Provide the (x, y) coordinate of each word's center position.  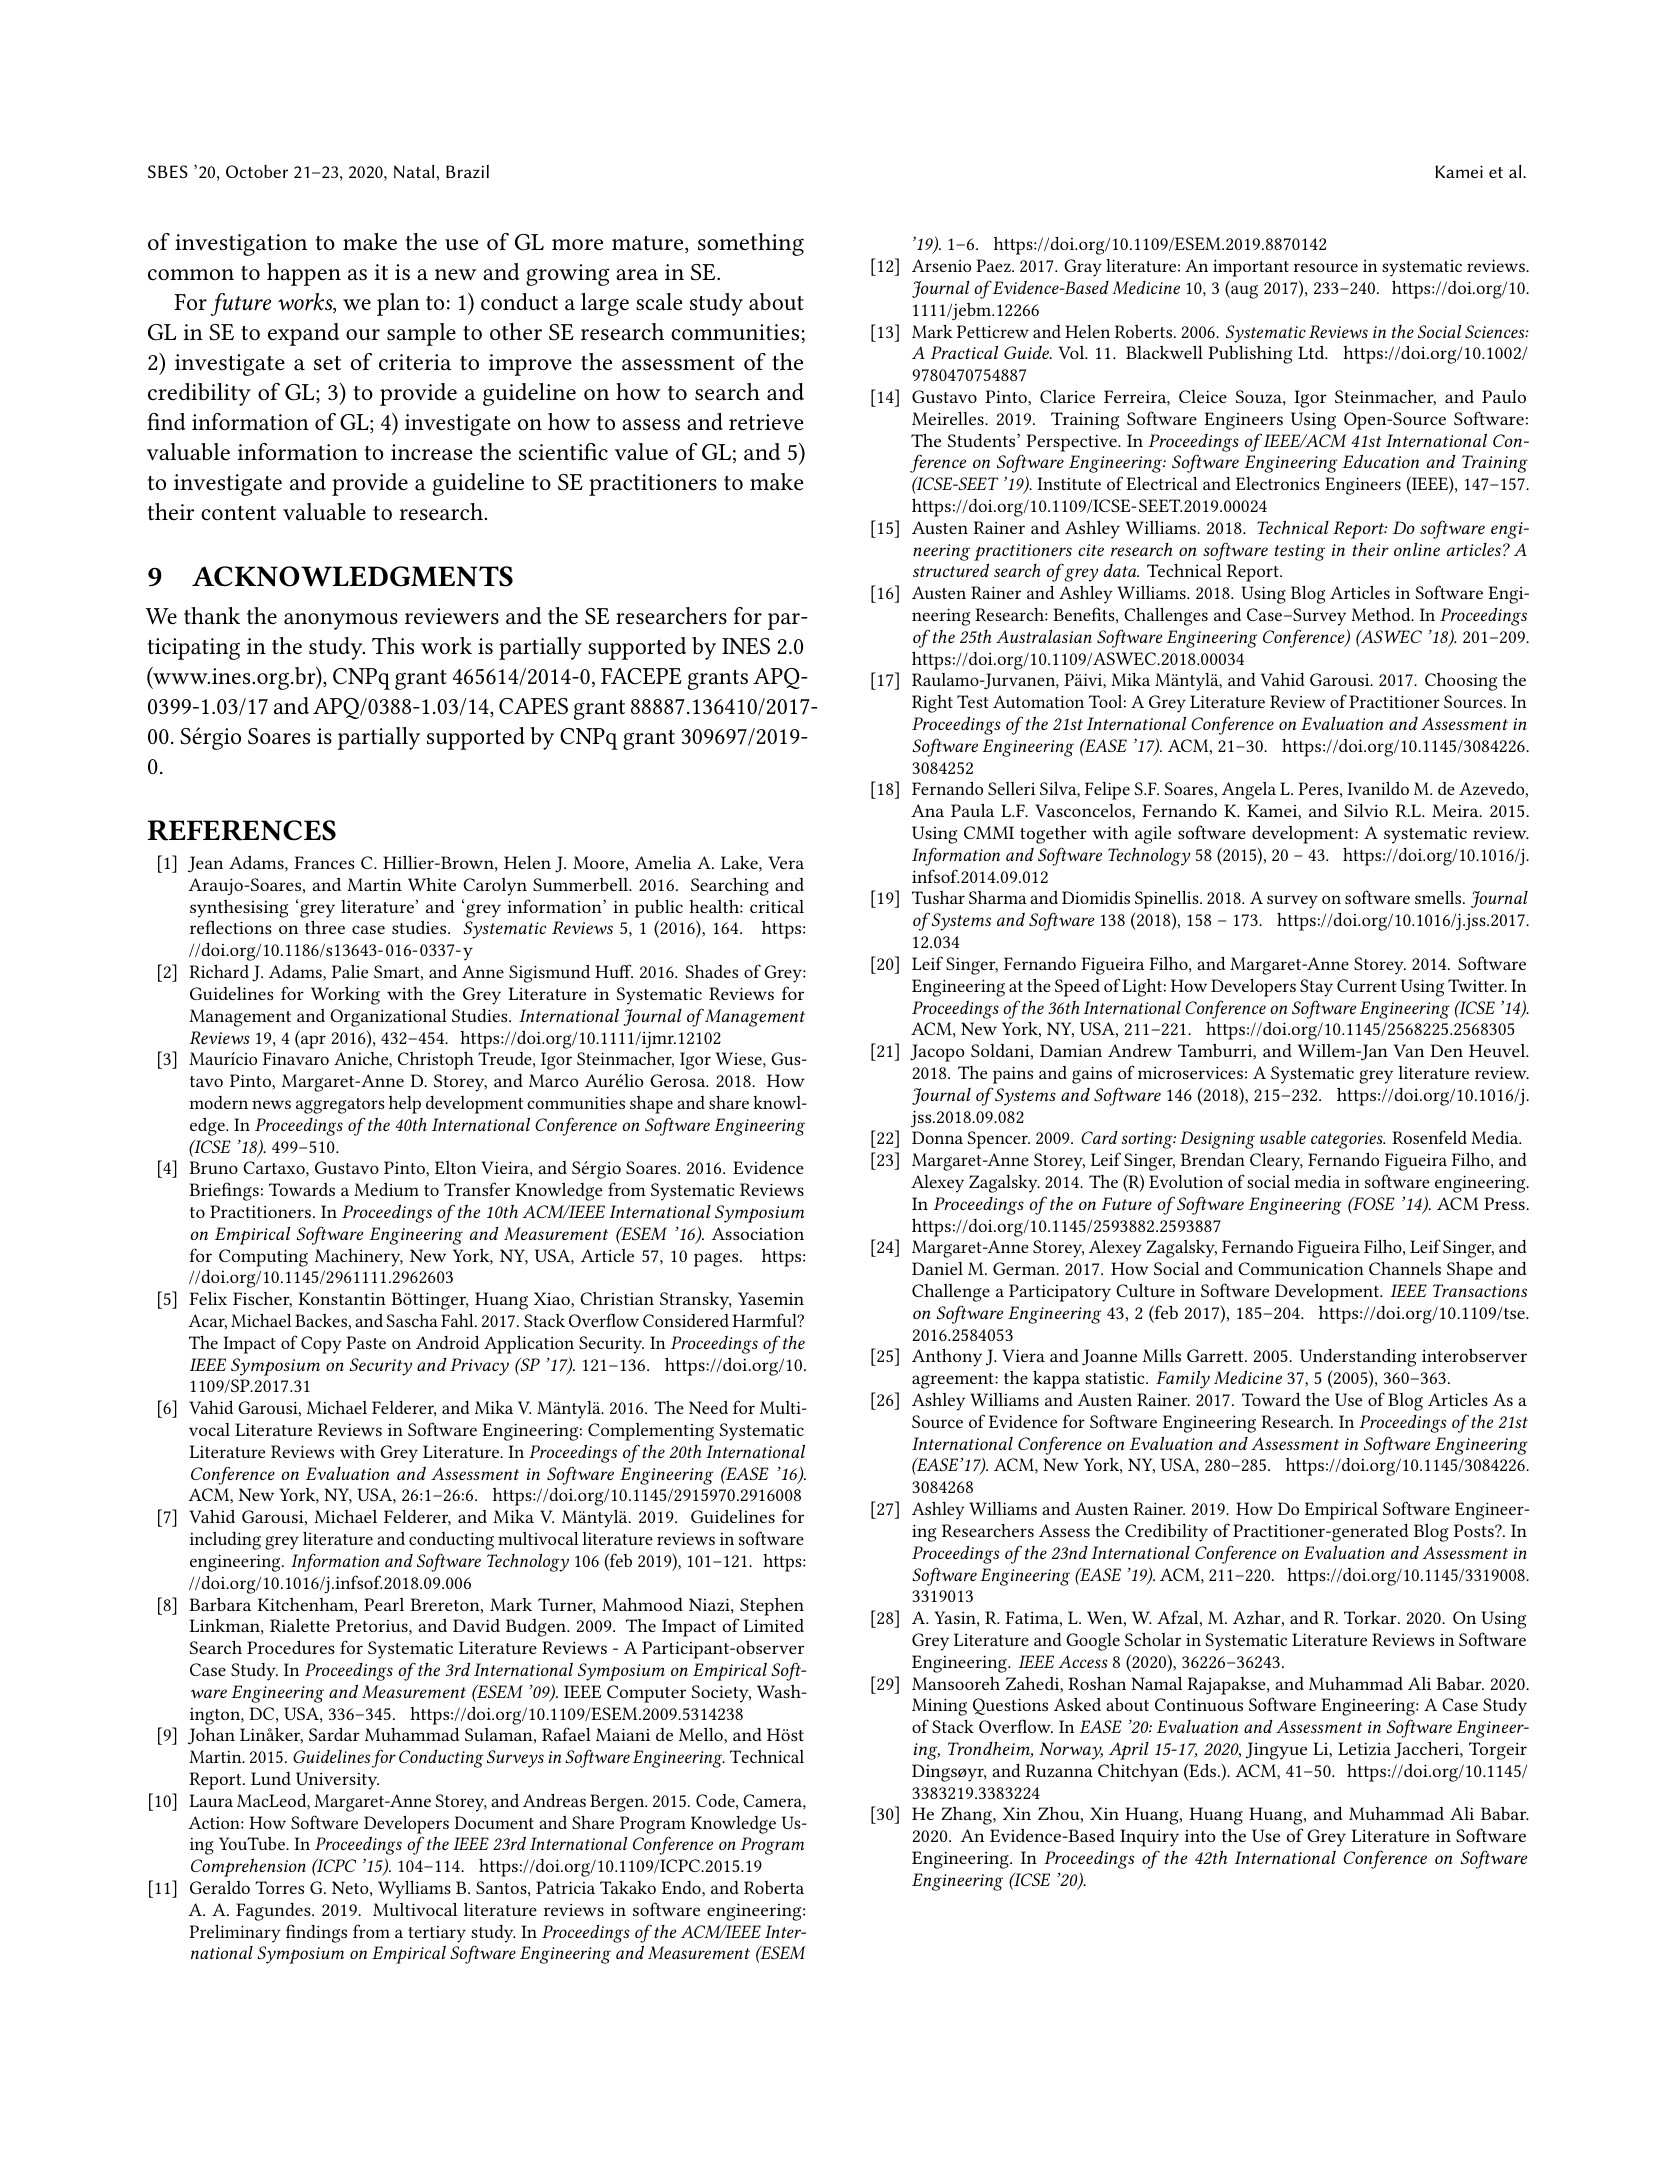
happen (304, 274)
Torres (279, 1887)
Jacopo (937, 1053)
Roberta (774, 1887)
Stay (1316, 988)
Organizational (388, 1017)
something (751, 244)
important (1251, 268)
